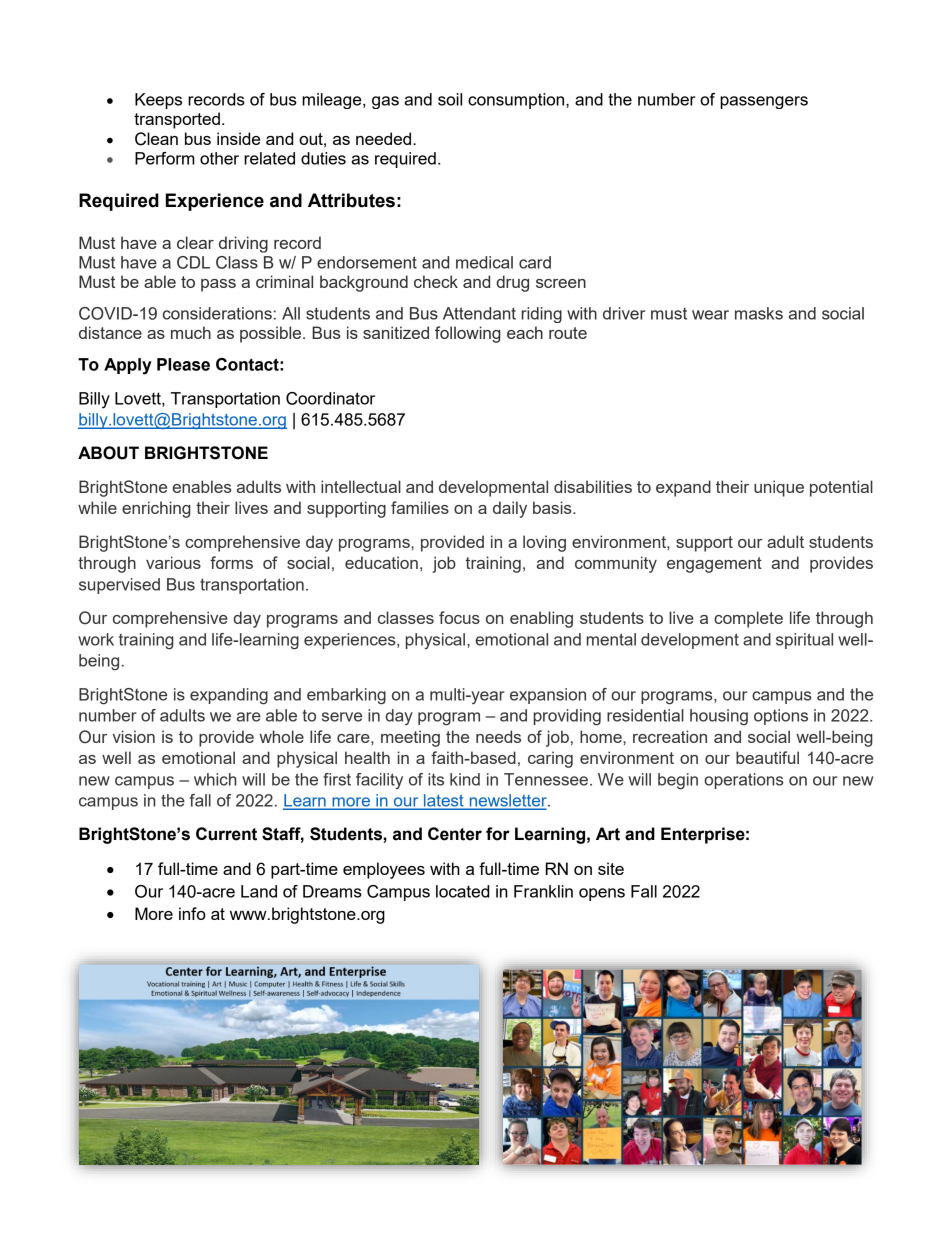 The image size is (952, 1233). What do you see at coordinates (779, 488) in the image?
I see `unique` at bounding box center [779, 488].
